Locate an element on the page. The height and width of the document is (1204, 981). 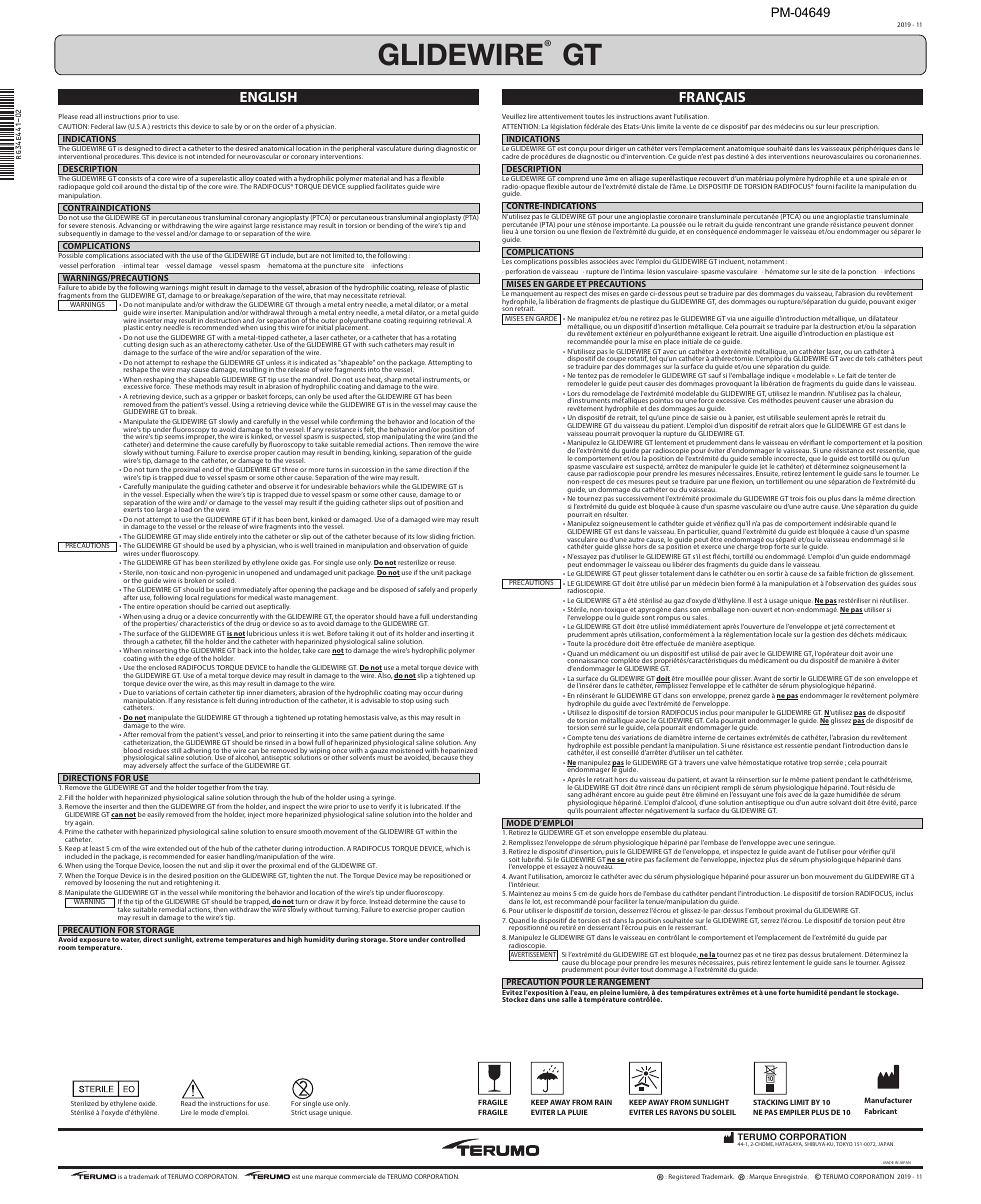
Registered is located at coordinates (684, 1177).
